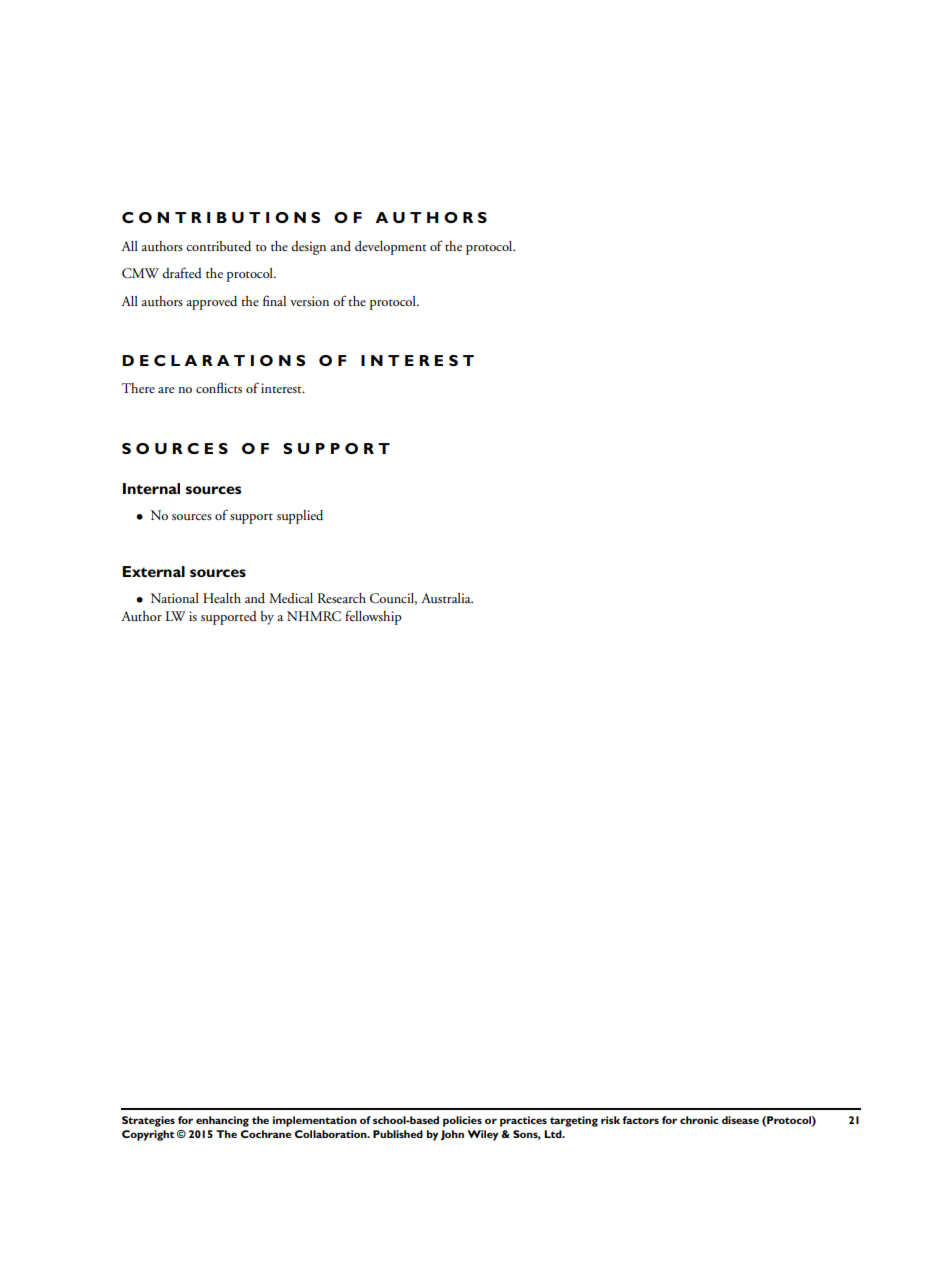 The image size is (952, 1265). I want to click on drafted, so click(182, 272).
